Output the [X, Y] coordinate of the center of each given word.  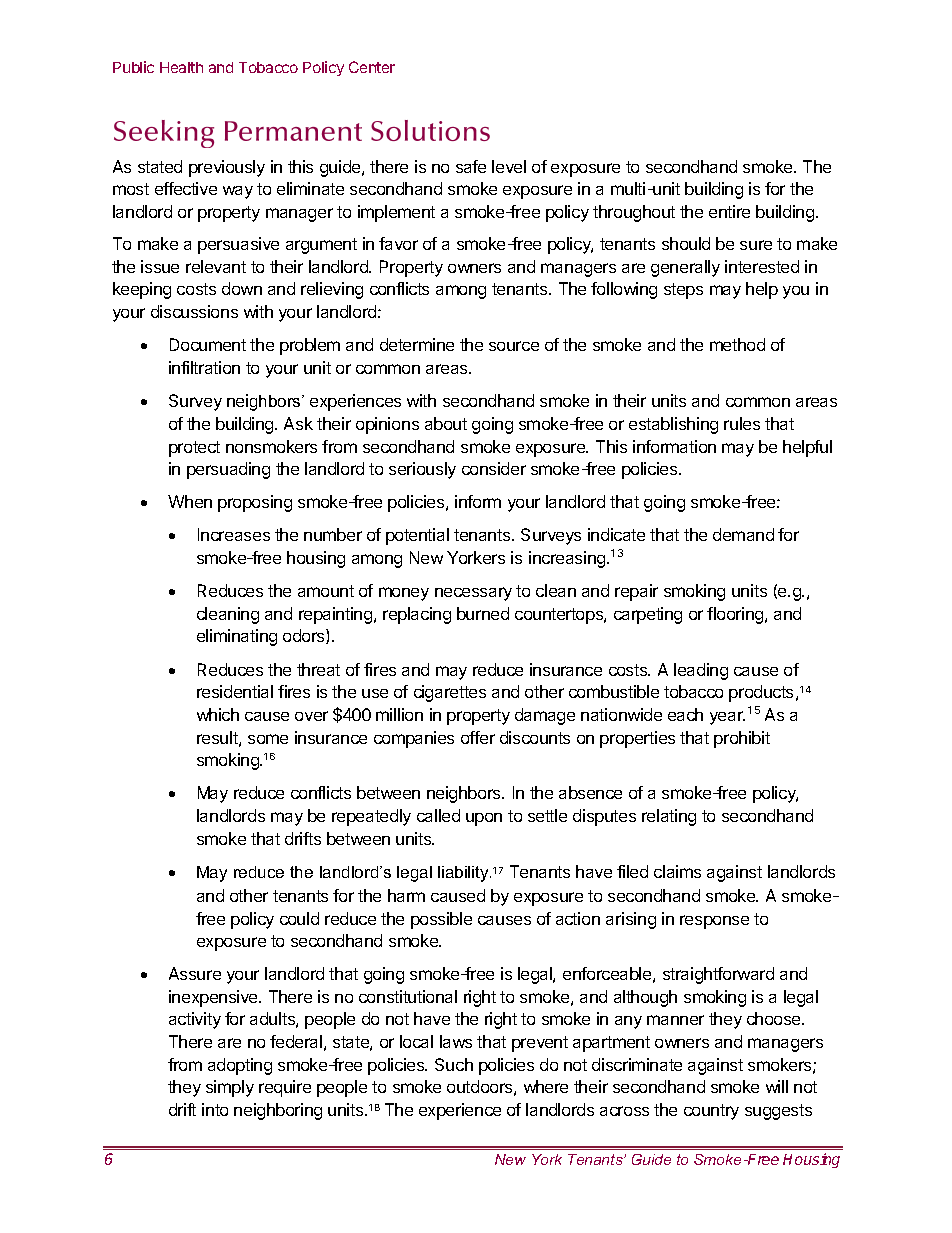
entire [729, 211]
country [711, 1112]
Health [181, 67]
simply [230, 1088]
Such [454, 1064]
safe [471, 166]
